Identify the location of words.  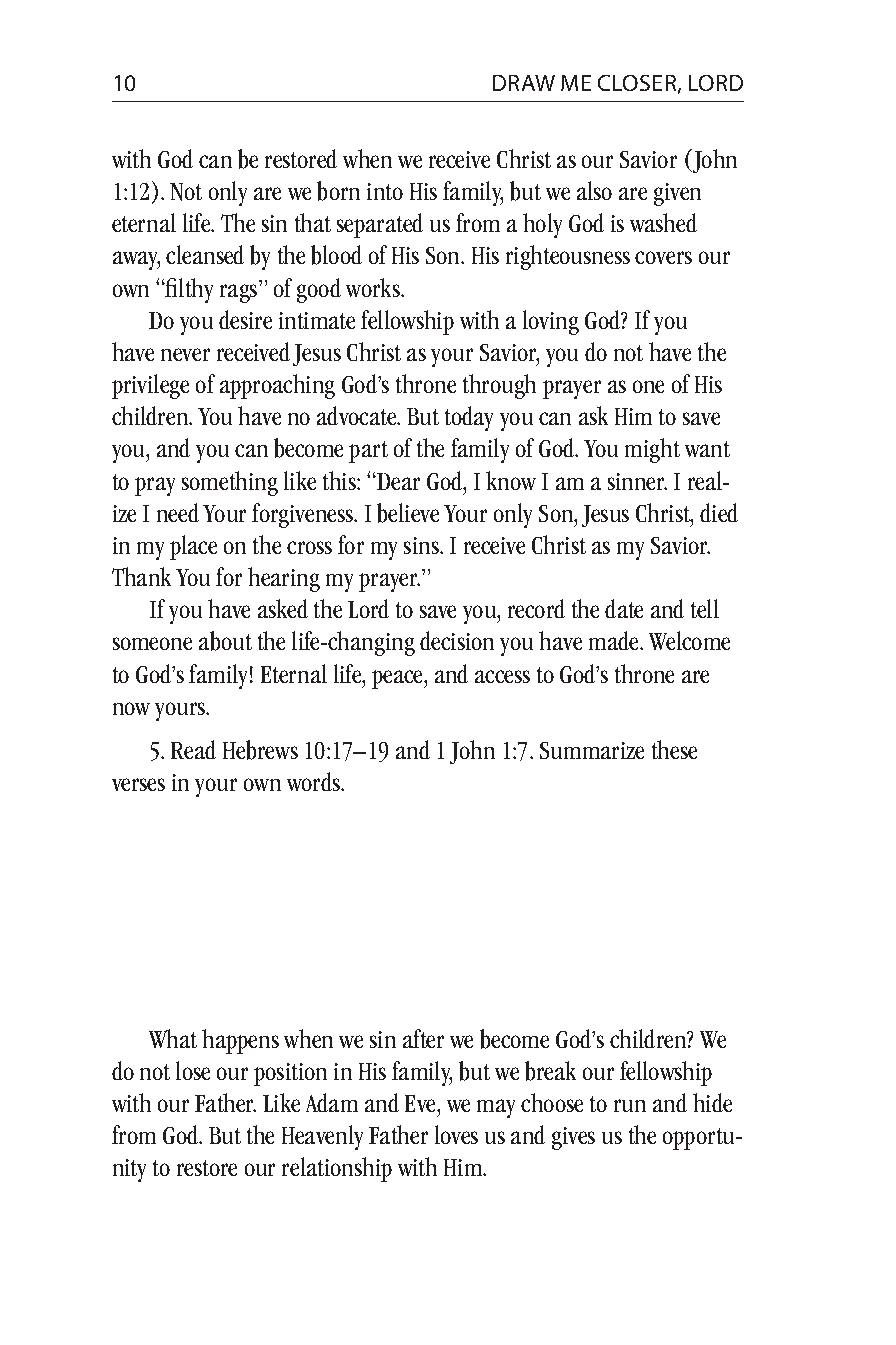
(315, 781).
